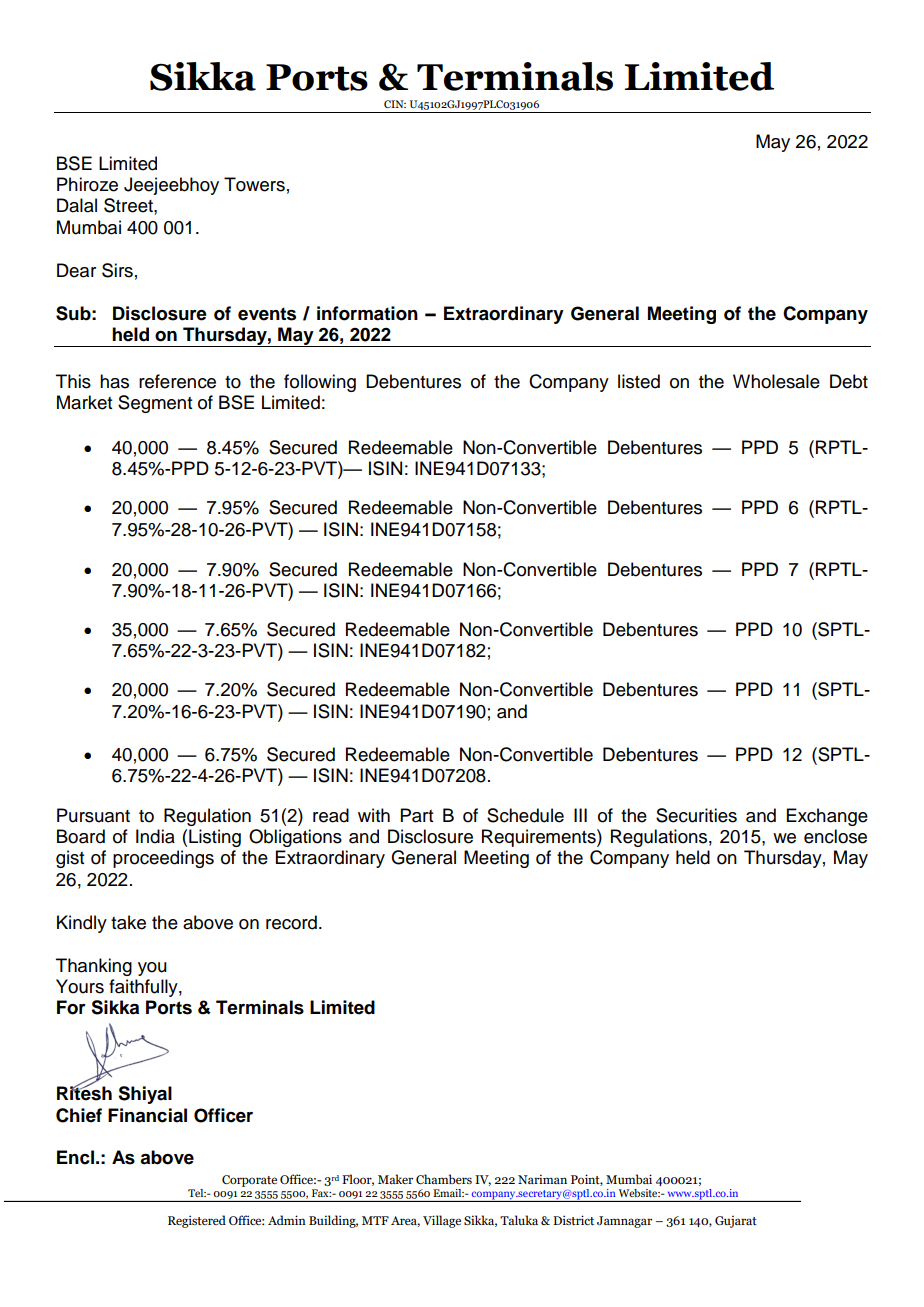 Image resolution: width=924 pixels, height=1307 pixels. What do you see at coordinates (129, 205) in the document?
I see `Street` at bounding box center [129, 205].
